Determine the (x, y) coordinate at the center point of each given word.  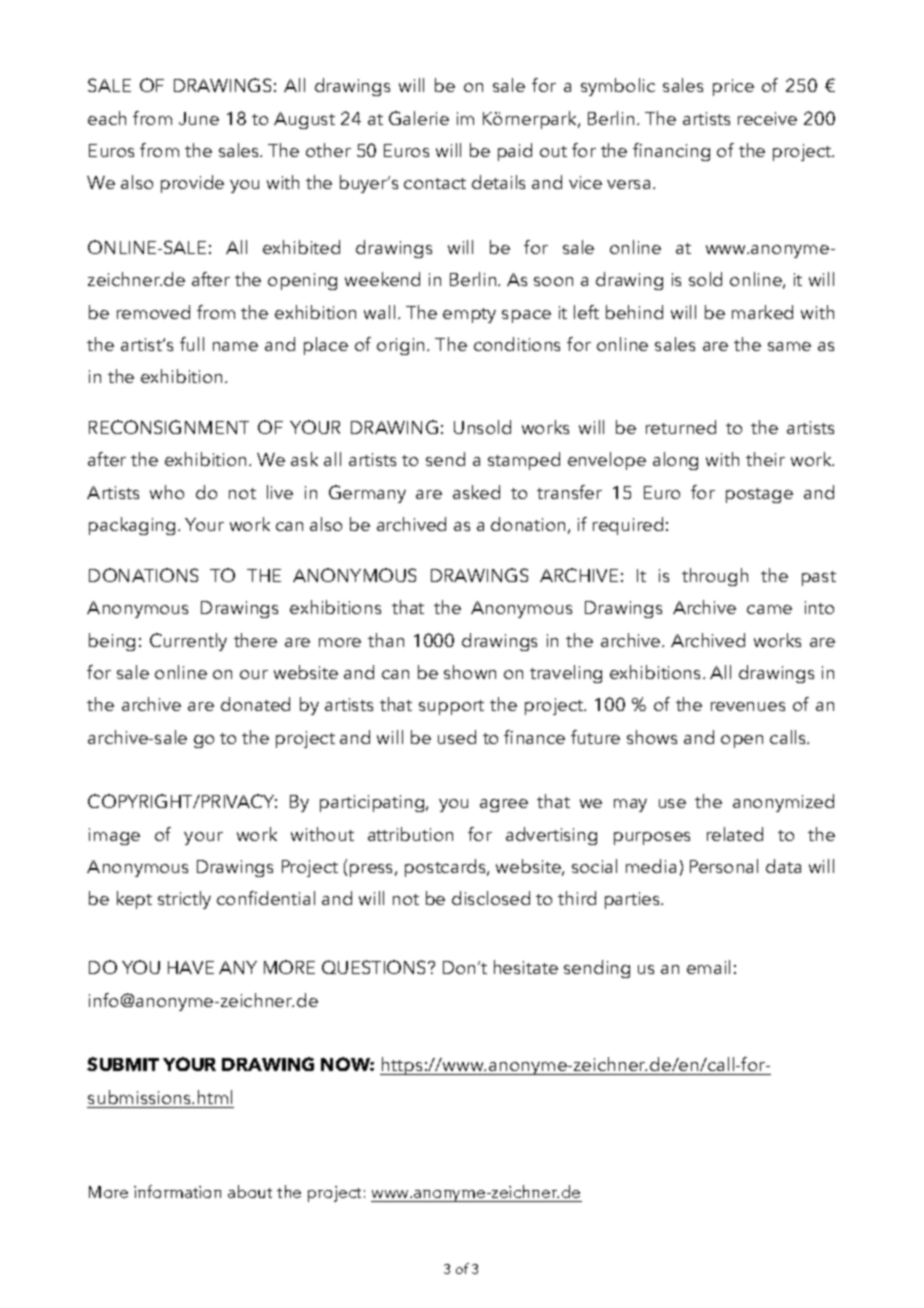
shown (470, 672)
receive (767, 118)
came (769, 609)
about (250, 1191)
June (199, 118)
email (708, 967)
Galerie (419, 118)
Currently (188, 642)
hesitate (526, 967)
